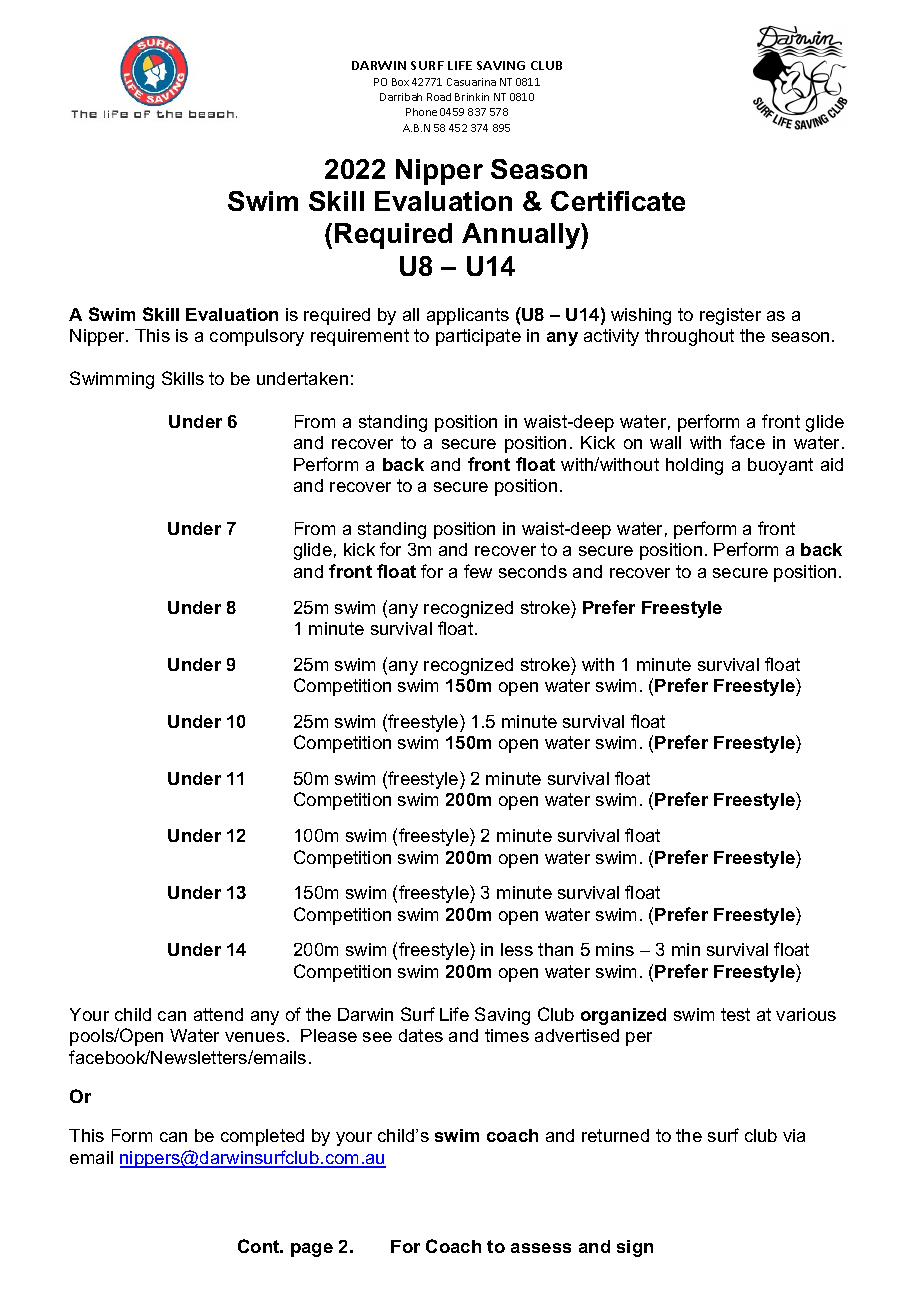 This image has height=1308, width=924. I want to click on Casuarina, so click(471, 82).
